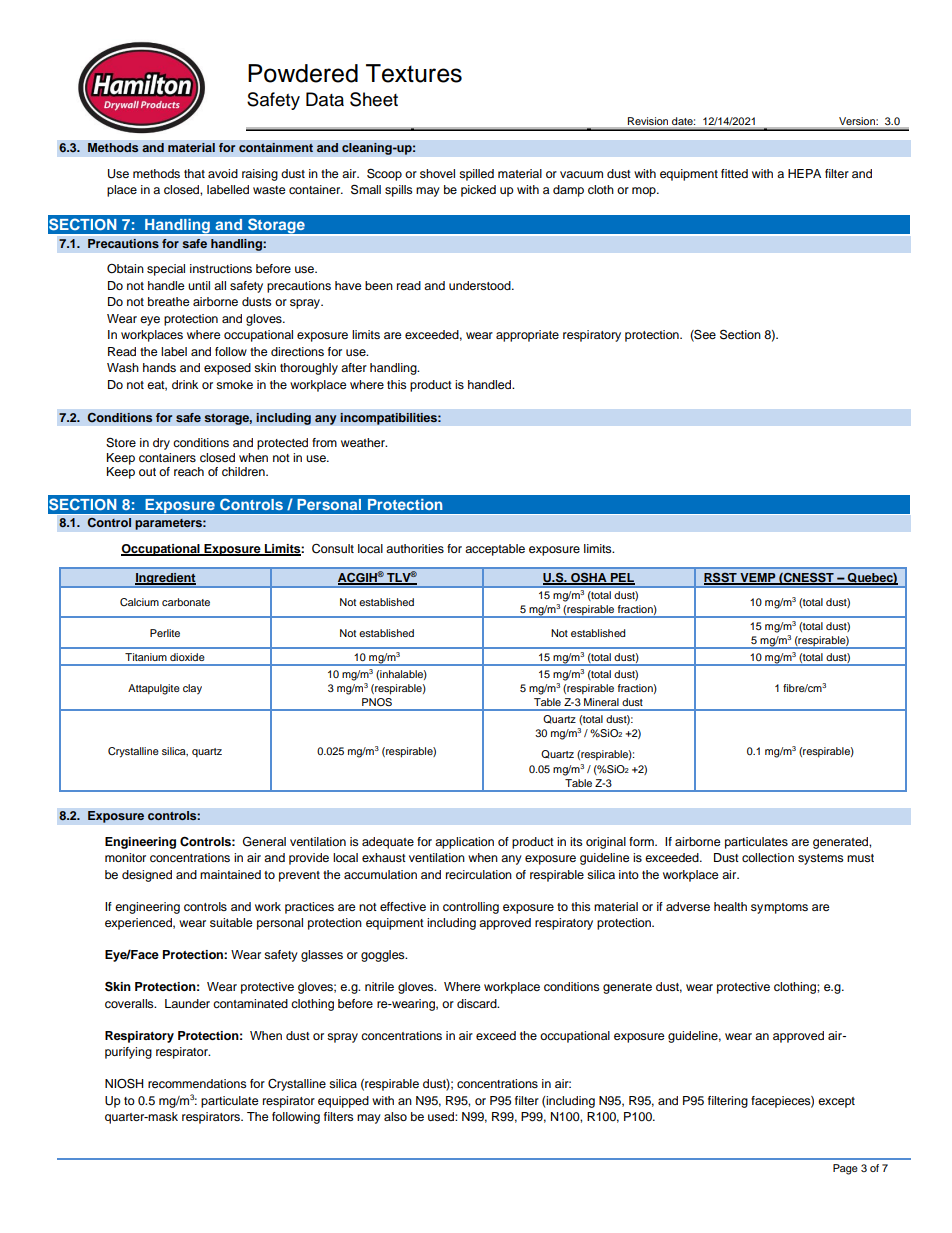 This screenshot has width=952, height=1233. What do you see at coordinates (804, 173) in the screenshot?
I see `HEPA` at bounding box center [804, 173].
